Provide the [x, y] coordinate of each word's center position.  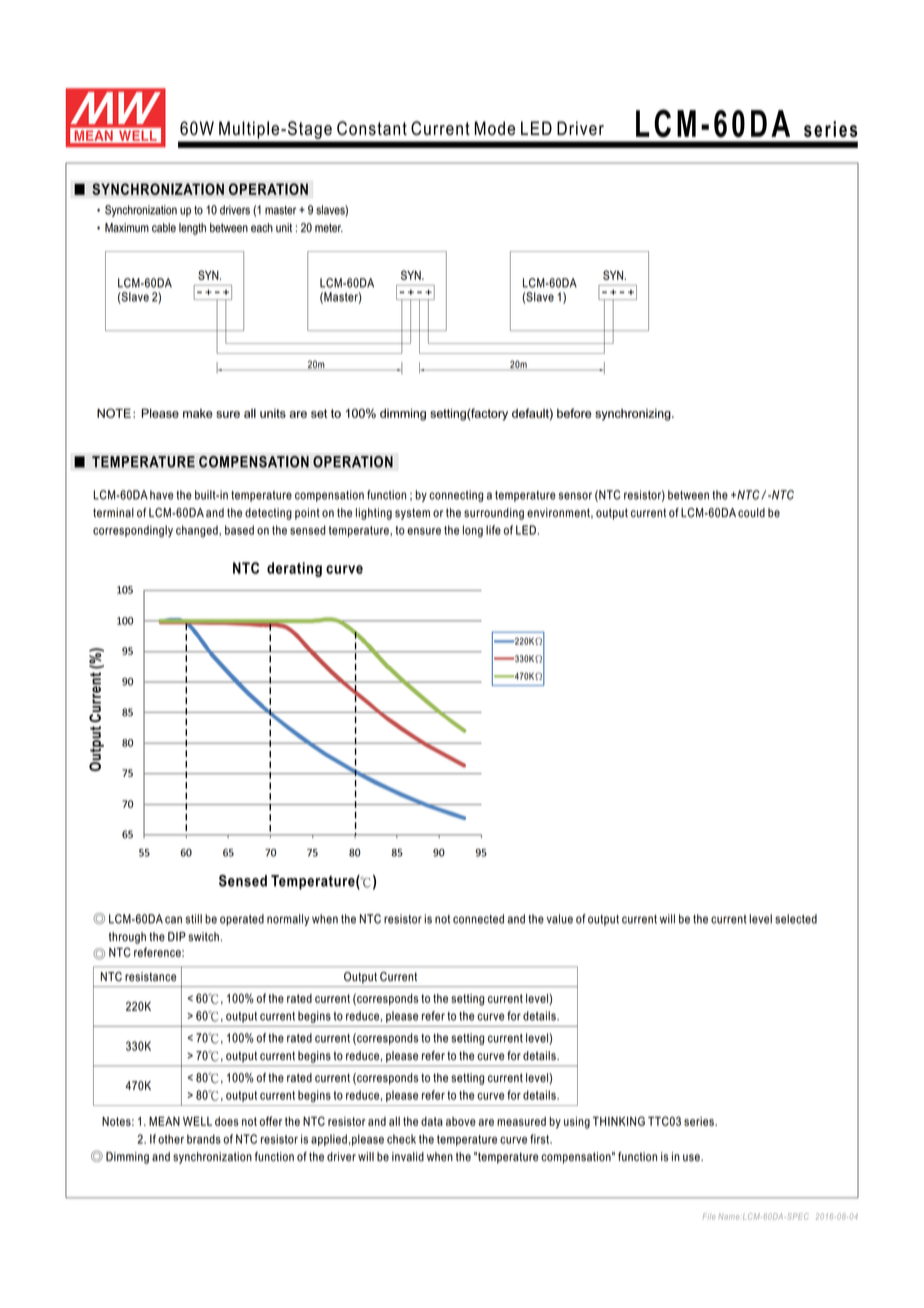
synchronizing [634, 415]
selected [796, 919]
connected [478, 919]
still [193, 919]
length [192, 229]
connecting [456, 496]
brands [204, 1139]
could [751, 513]
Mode [495, 128]
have [161, 495]
